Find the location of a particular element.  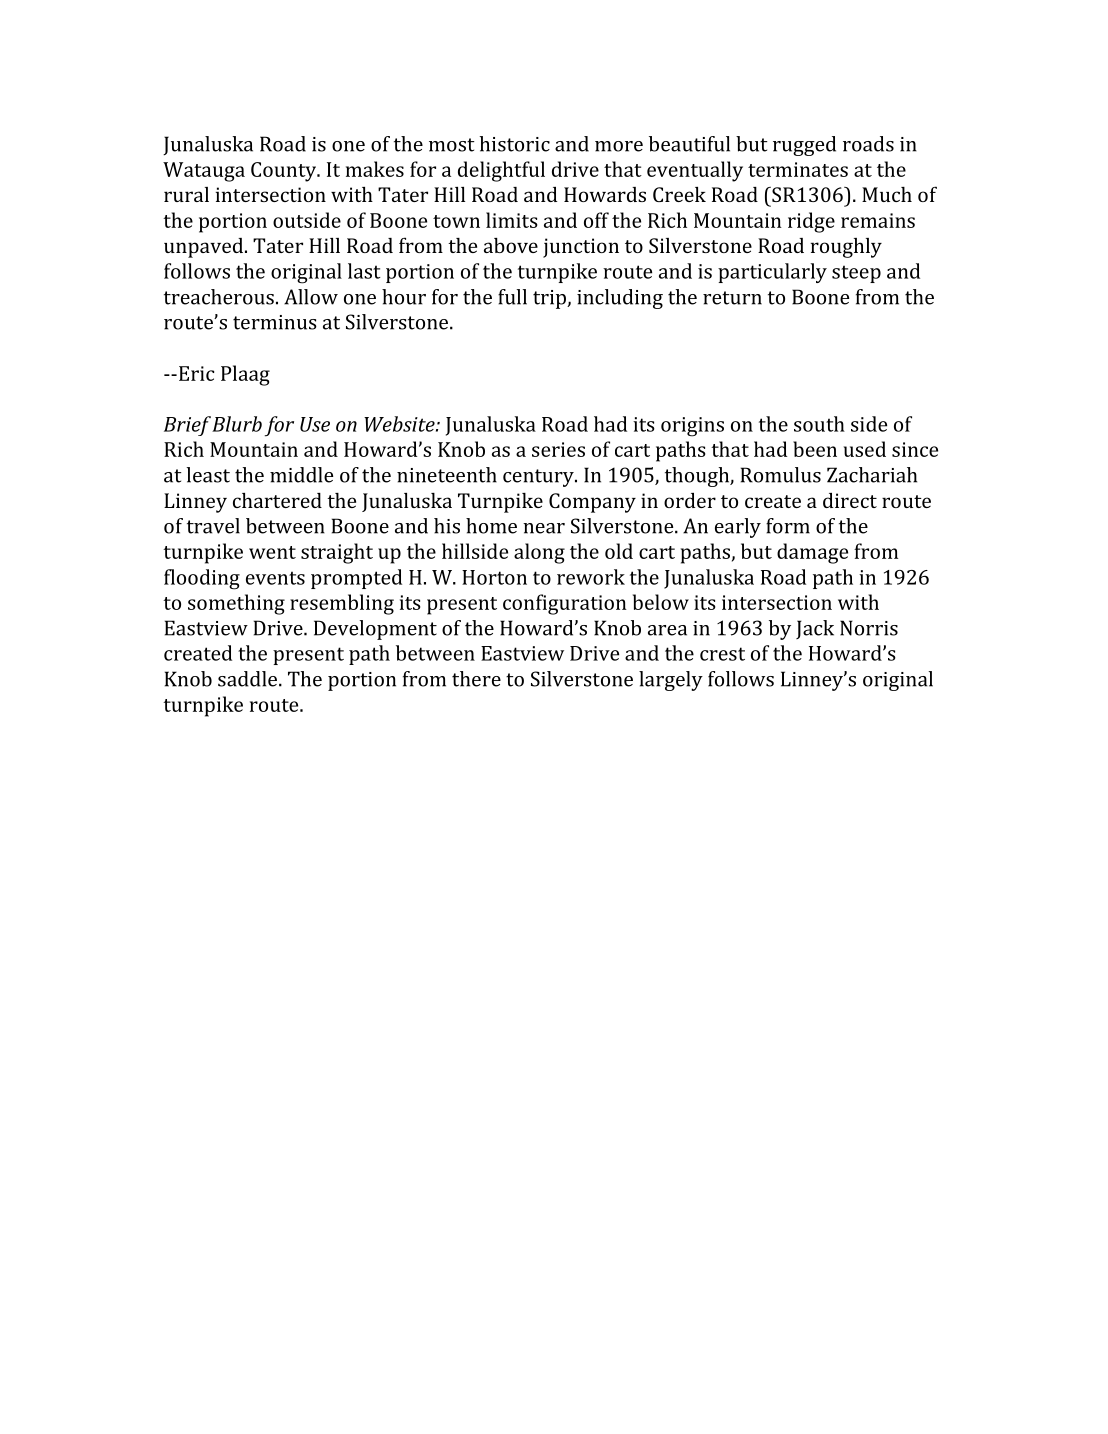

historic is located at coordinates (514, 144).
